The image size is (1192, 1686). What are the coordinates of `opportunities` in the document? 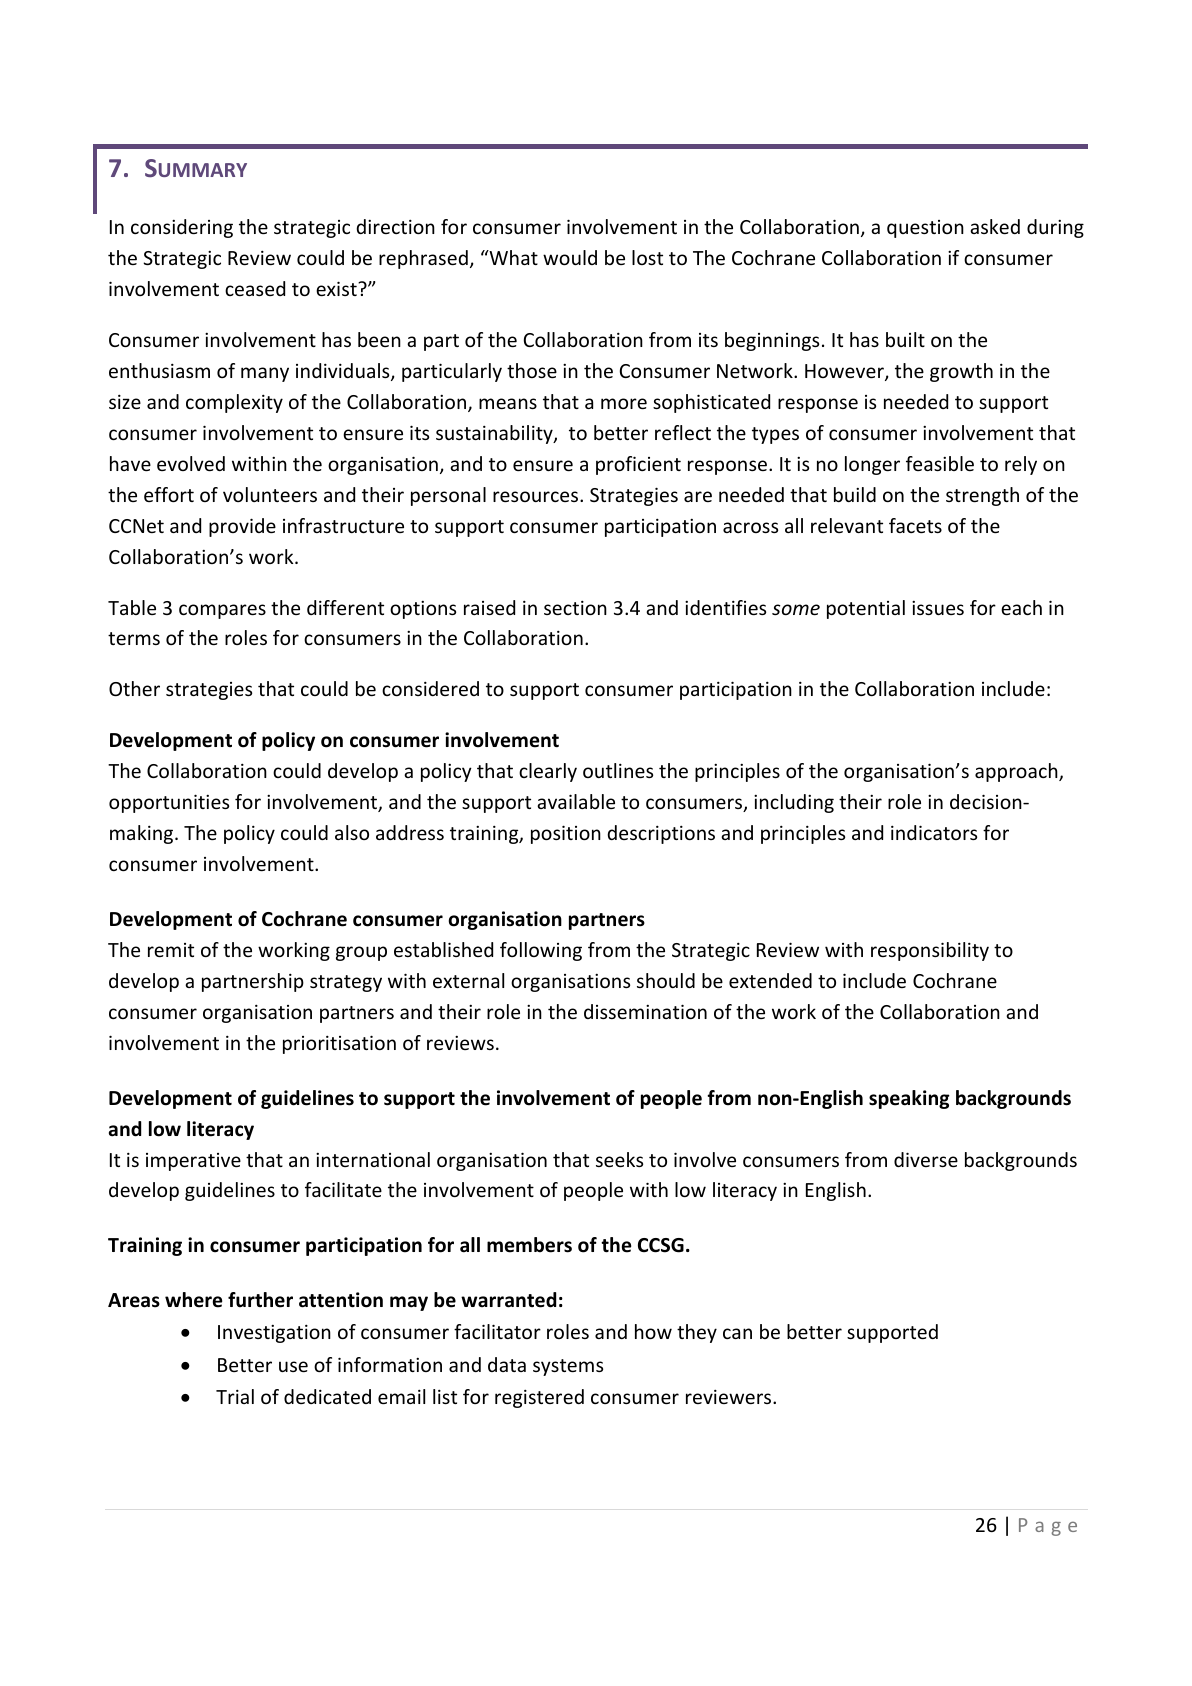 It's located at (169, 803).
